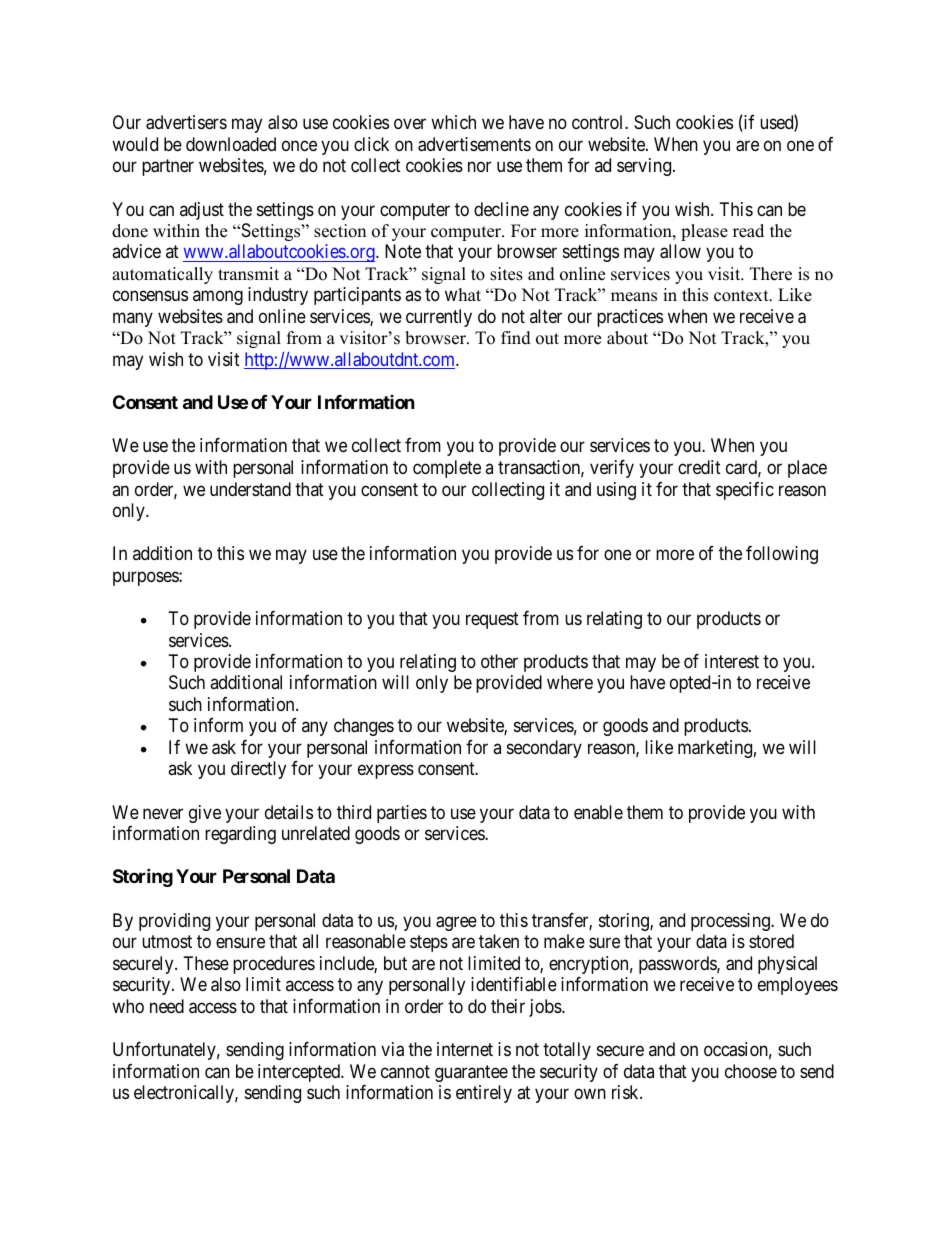 Image resolution: width=952 pixels, height=1233 pixels. Describe the element at coordinates (439, 318) in the image. I see `currently` at that location.
